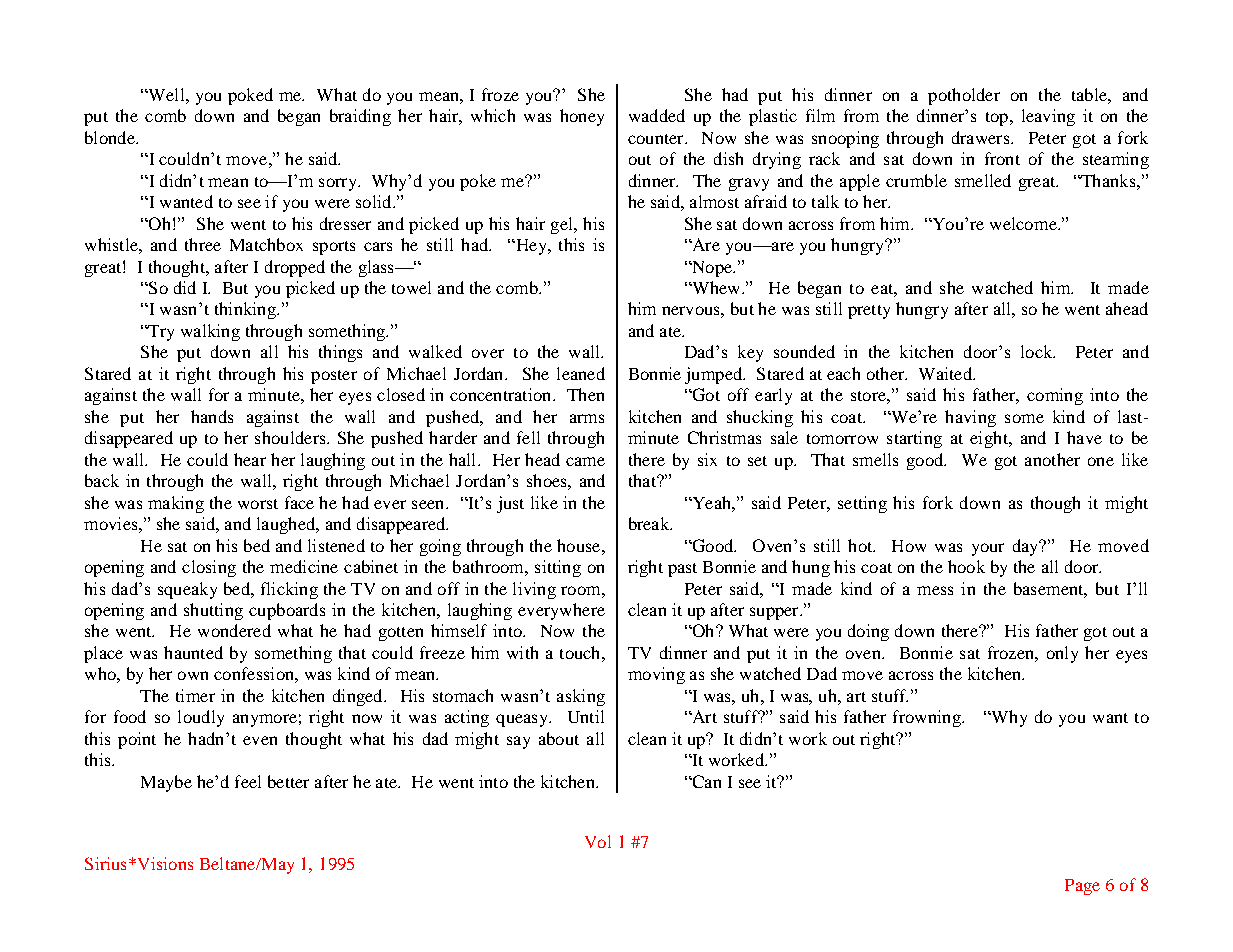 The height and width of the screenshot is (952, 1233). I want to click on Vol, so click(598, 841).
